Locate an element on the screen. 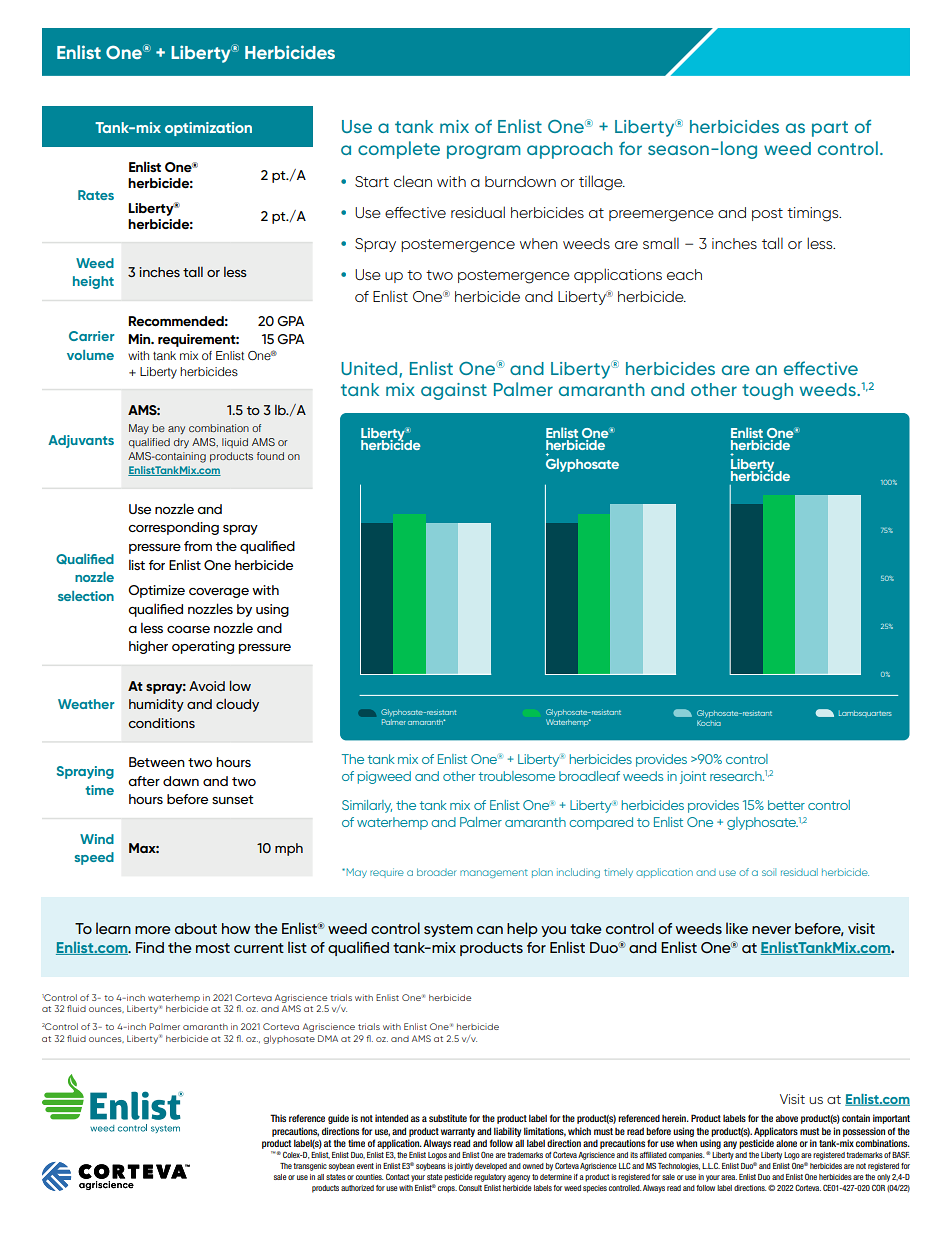 The width and height of the screenshot is (952, 1233). from is located at coordinates (198, 546).
